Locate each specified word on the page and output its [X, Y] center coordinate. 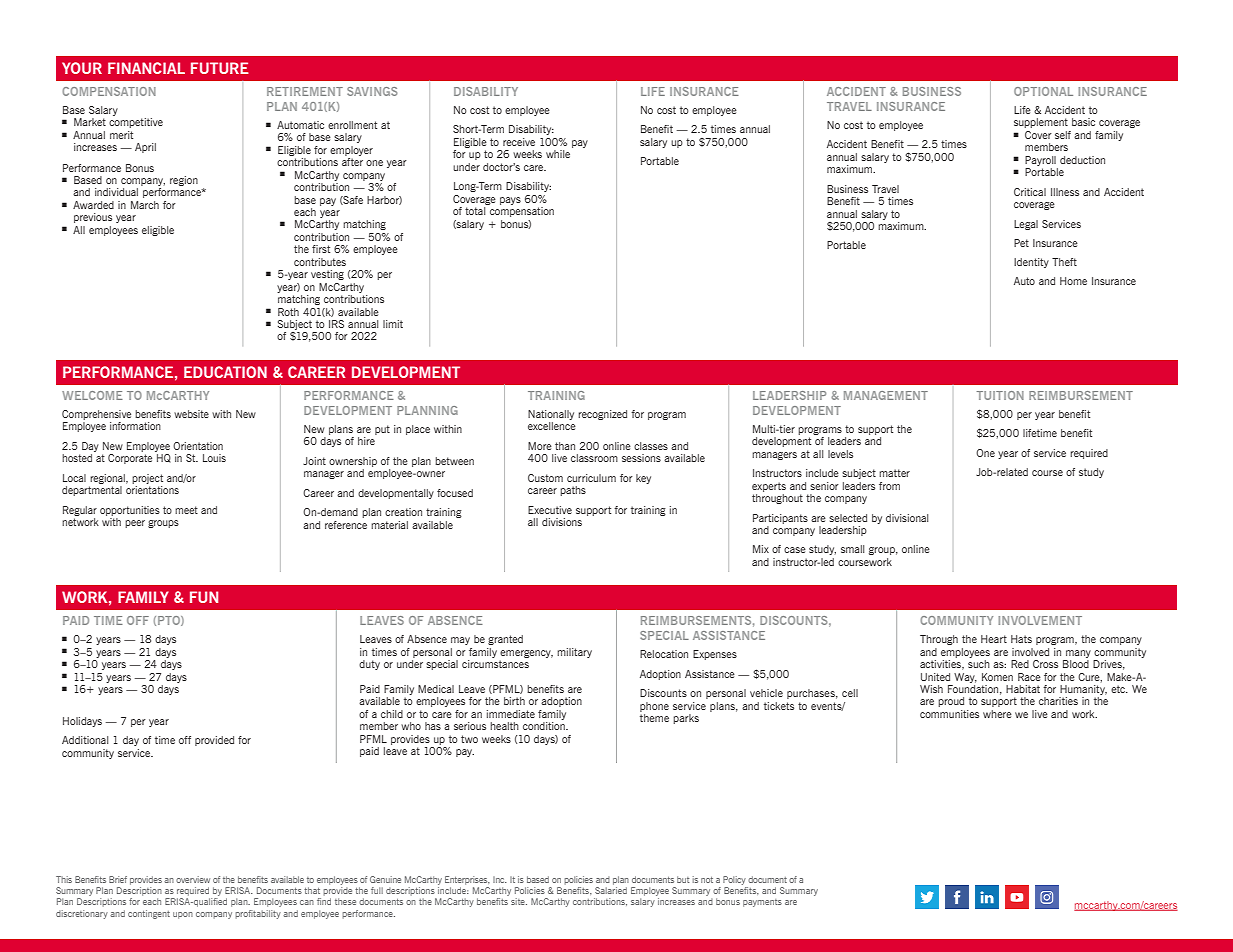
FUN [204, 597]
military [574, 653]
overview [193, 879]
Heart [994, 639]
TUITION [1000, 395]
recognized [602, 415]
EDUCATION [225, 372]
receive [519, 142]
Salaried [611, 890]
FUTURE [220, 68]
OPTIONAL [1043, 91]
